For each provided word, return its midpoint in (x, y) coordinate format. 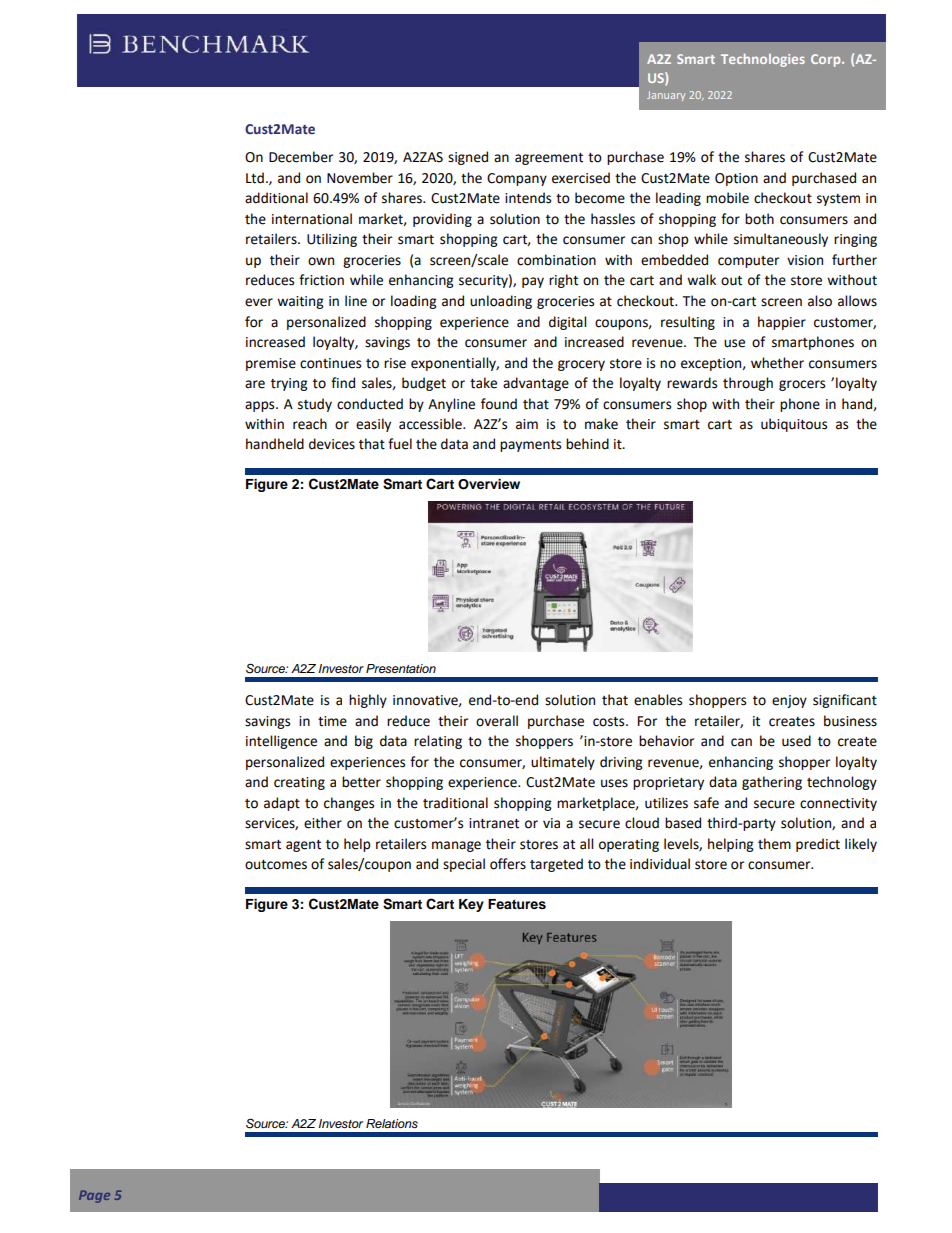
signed (468, 158)
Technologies (763, 60)
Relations (392, 1124)
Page (94, 1196)
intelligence (281, 742)
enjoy (789, 701)
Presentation (401, 668)
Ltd (255, 178)
